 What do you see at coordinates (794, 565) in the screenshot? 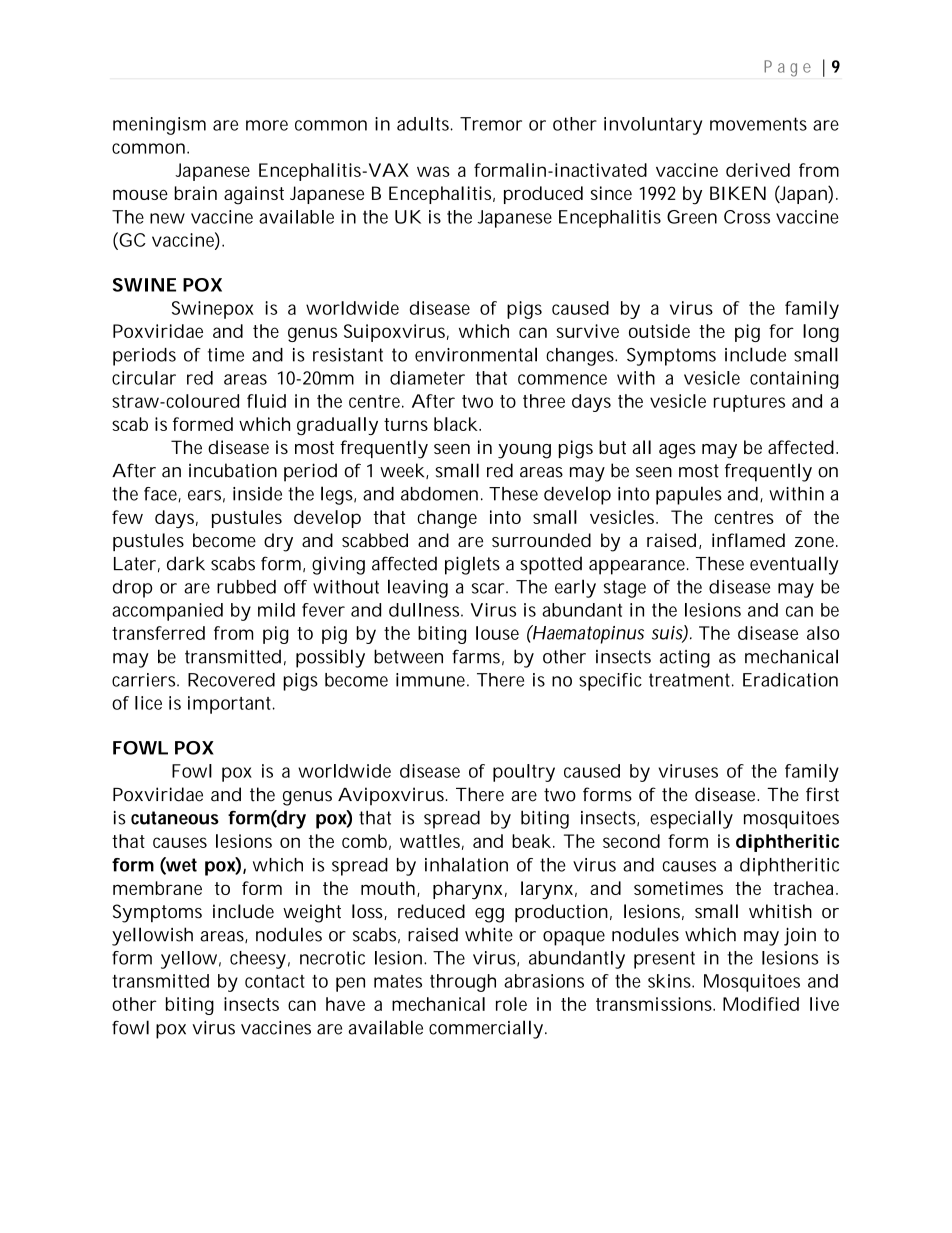
I see `eventually` at bounding box center [794, 565].
